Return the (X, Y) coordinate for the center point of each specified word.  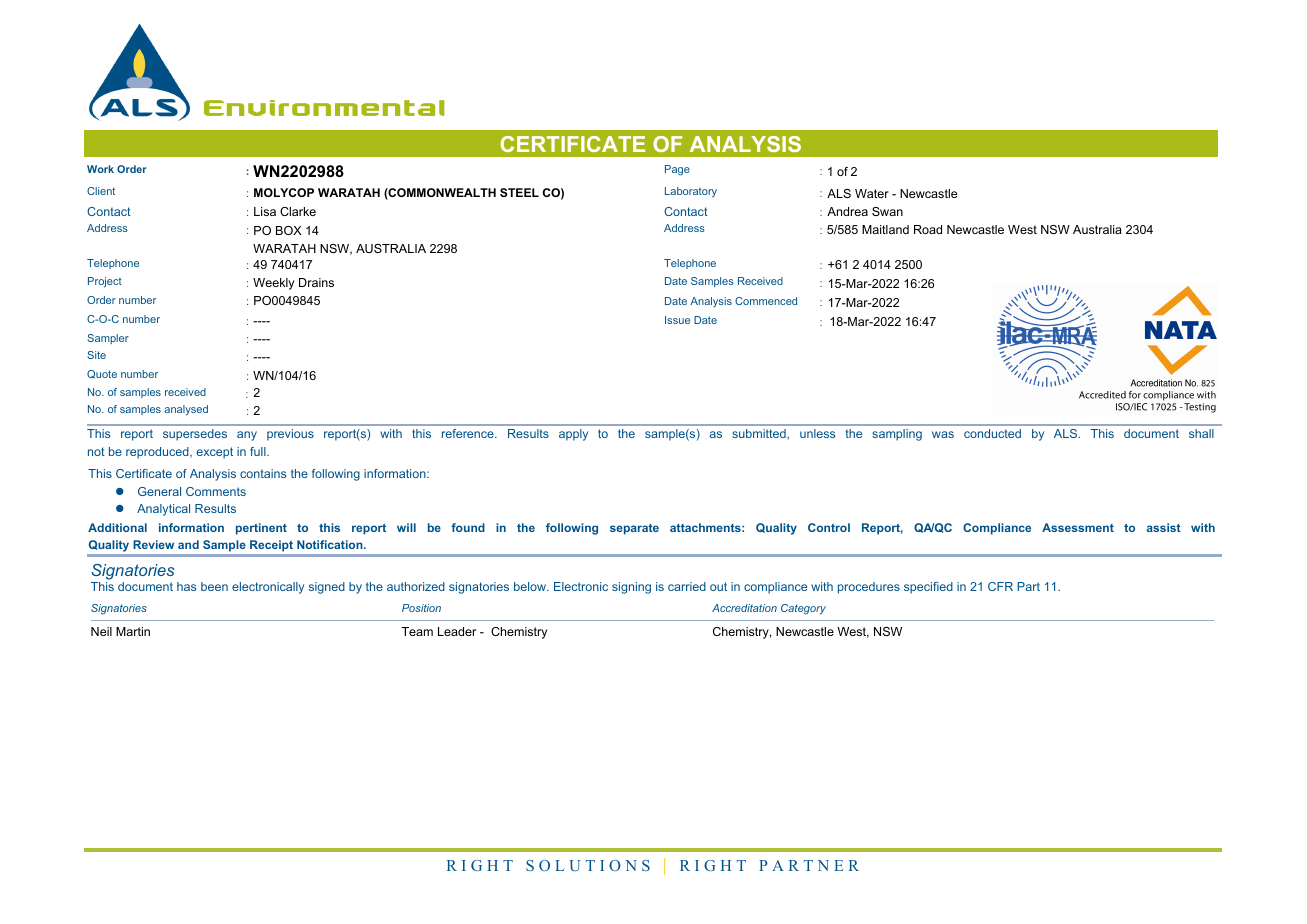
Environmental (324, 108)
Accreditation (744, 608)
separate (634, 529)
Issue (677, 320)
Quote (102, 374)
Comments (216, 491)
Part (1028, 586)
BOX (289, 230)
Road (928, 229)
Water (872, 193)
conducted (992, 433)
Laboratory (691, 192)
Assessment (1078, 527)
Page (677, 170)
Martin (133, 631)
